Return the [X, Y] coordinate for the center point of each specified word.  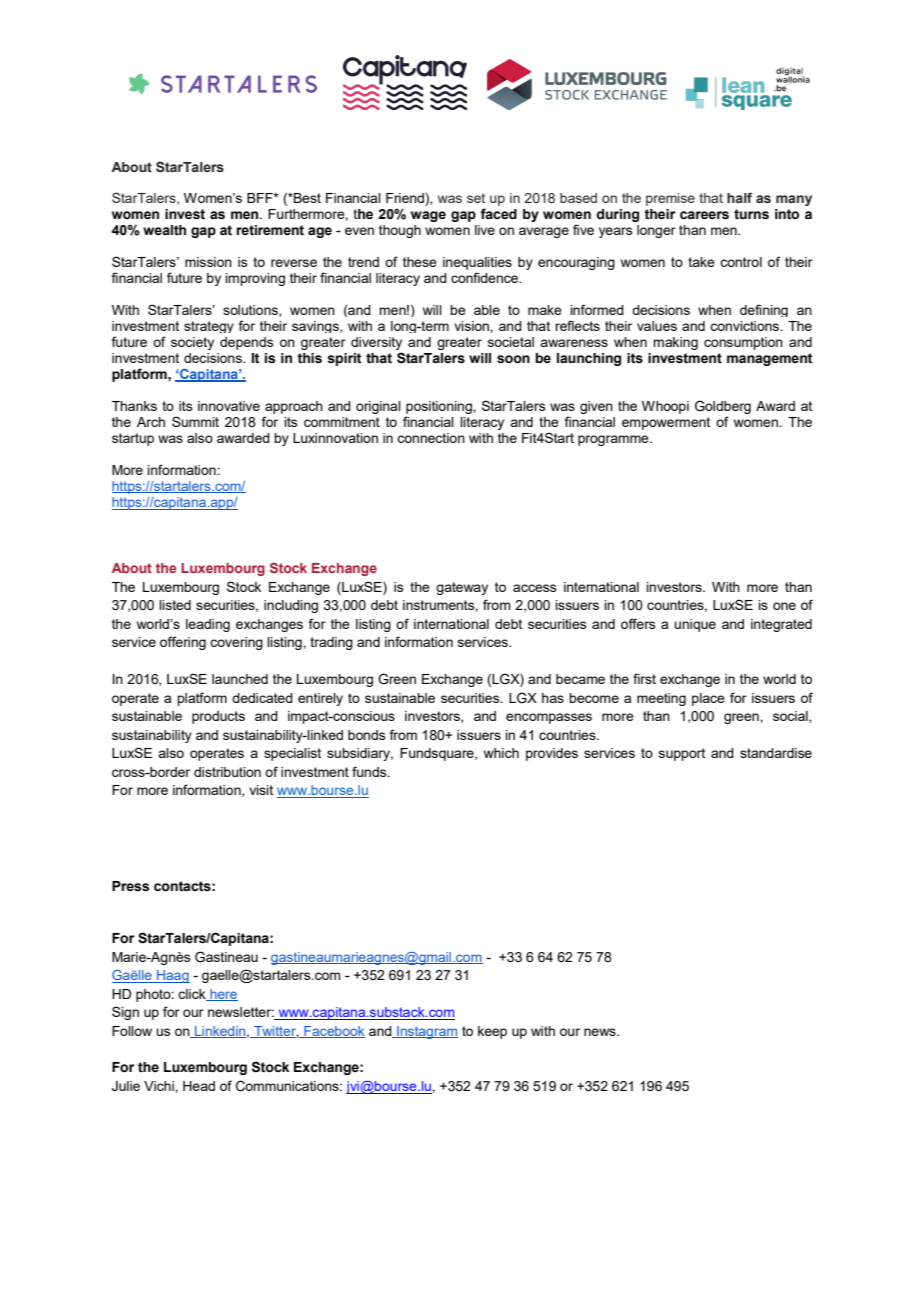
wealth [164, 230]
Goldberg [723, 407]
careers [704, 215]
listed [175, 605]
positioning [440, 407]
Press [130, 886]
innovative [229, 406]
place [708, 699]
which [501, 753]
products [218, 717]
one [784, 606]
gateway [462, 588]
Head [199, 1086]
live [485, 230]
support [682, 754]
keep [492, 1032]
